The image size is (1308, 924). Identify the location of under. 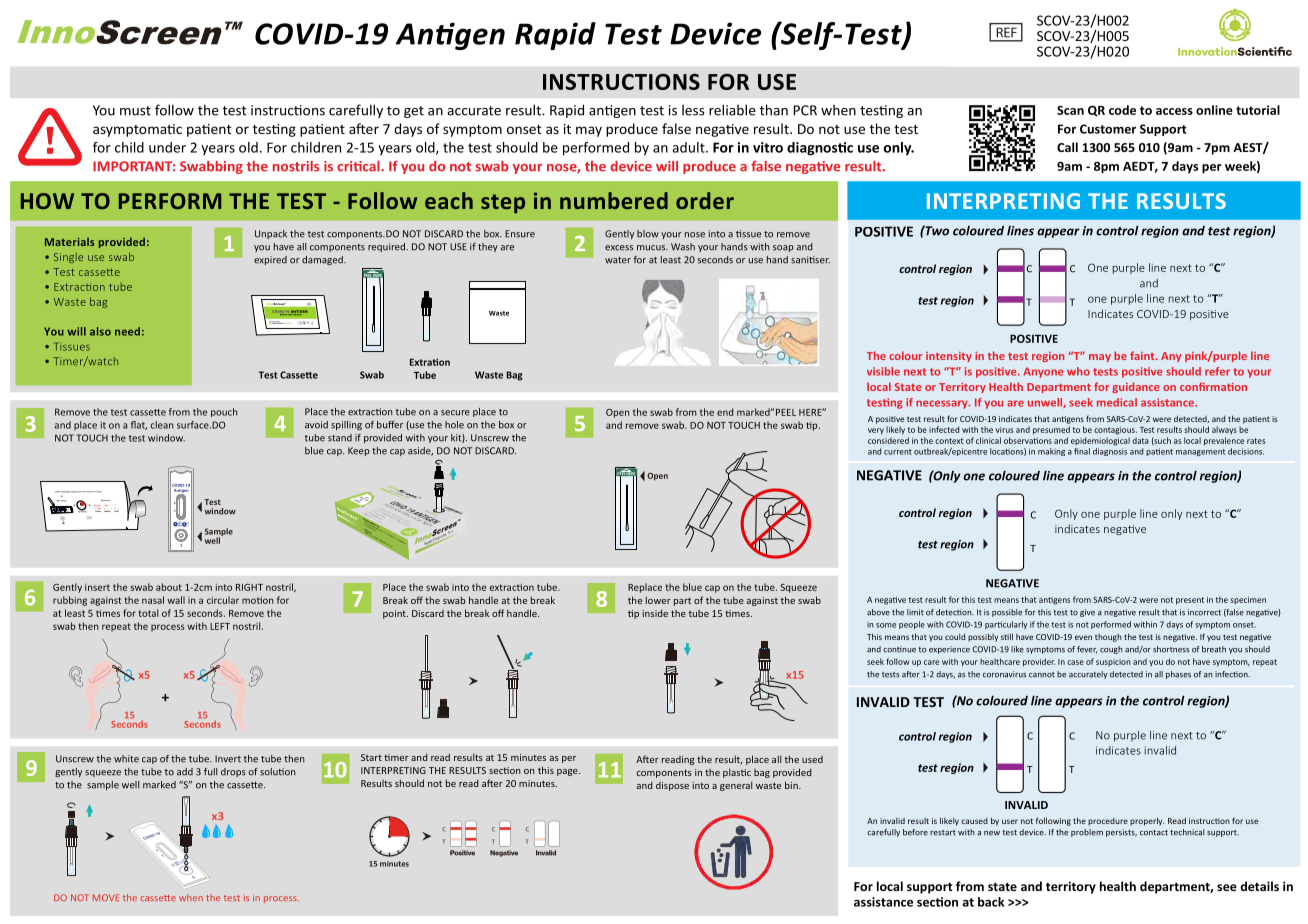
(167, 147).
